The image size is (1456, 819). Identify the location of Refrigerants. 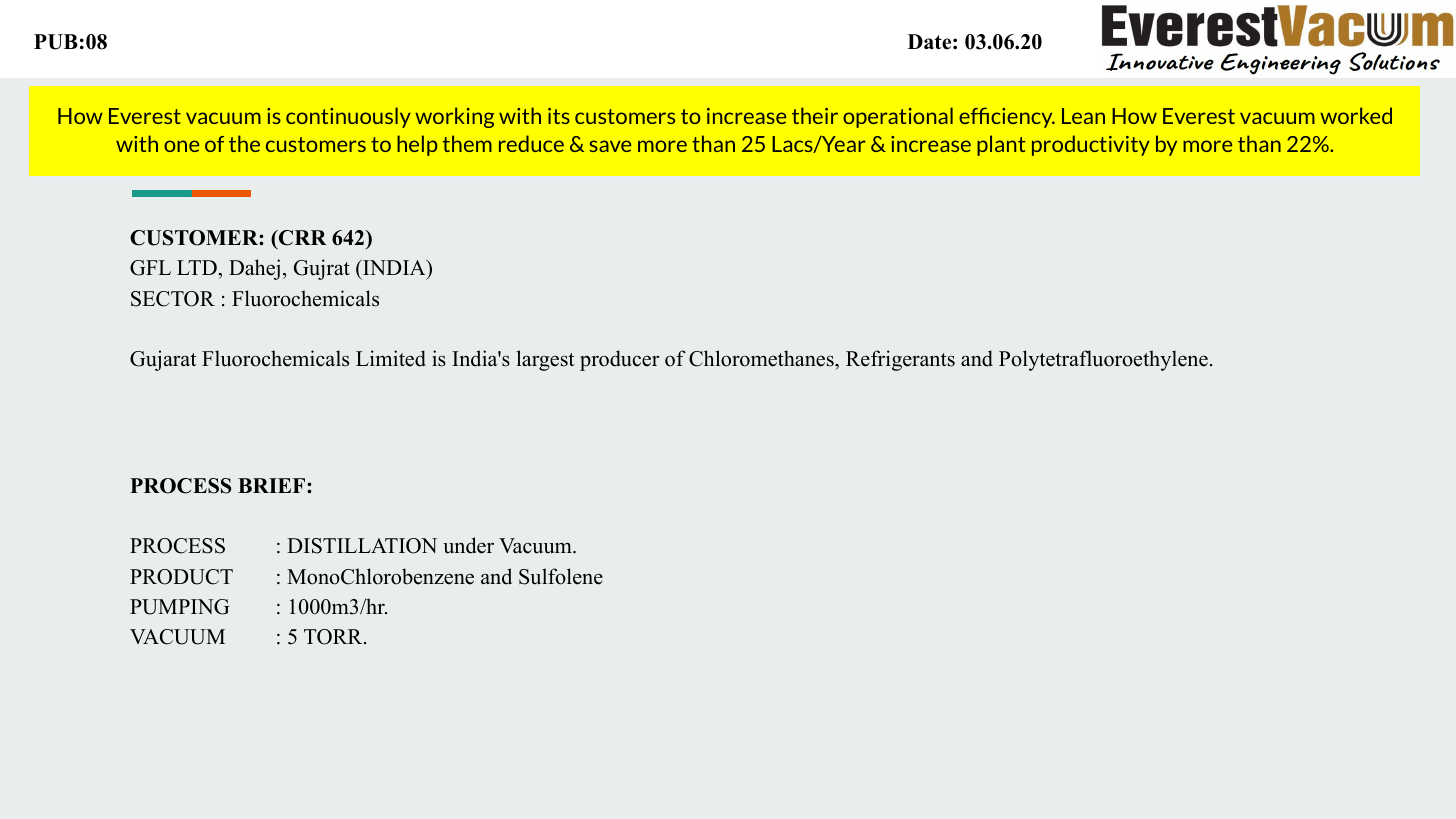
(900, 360).
